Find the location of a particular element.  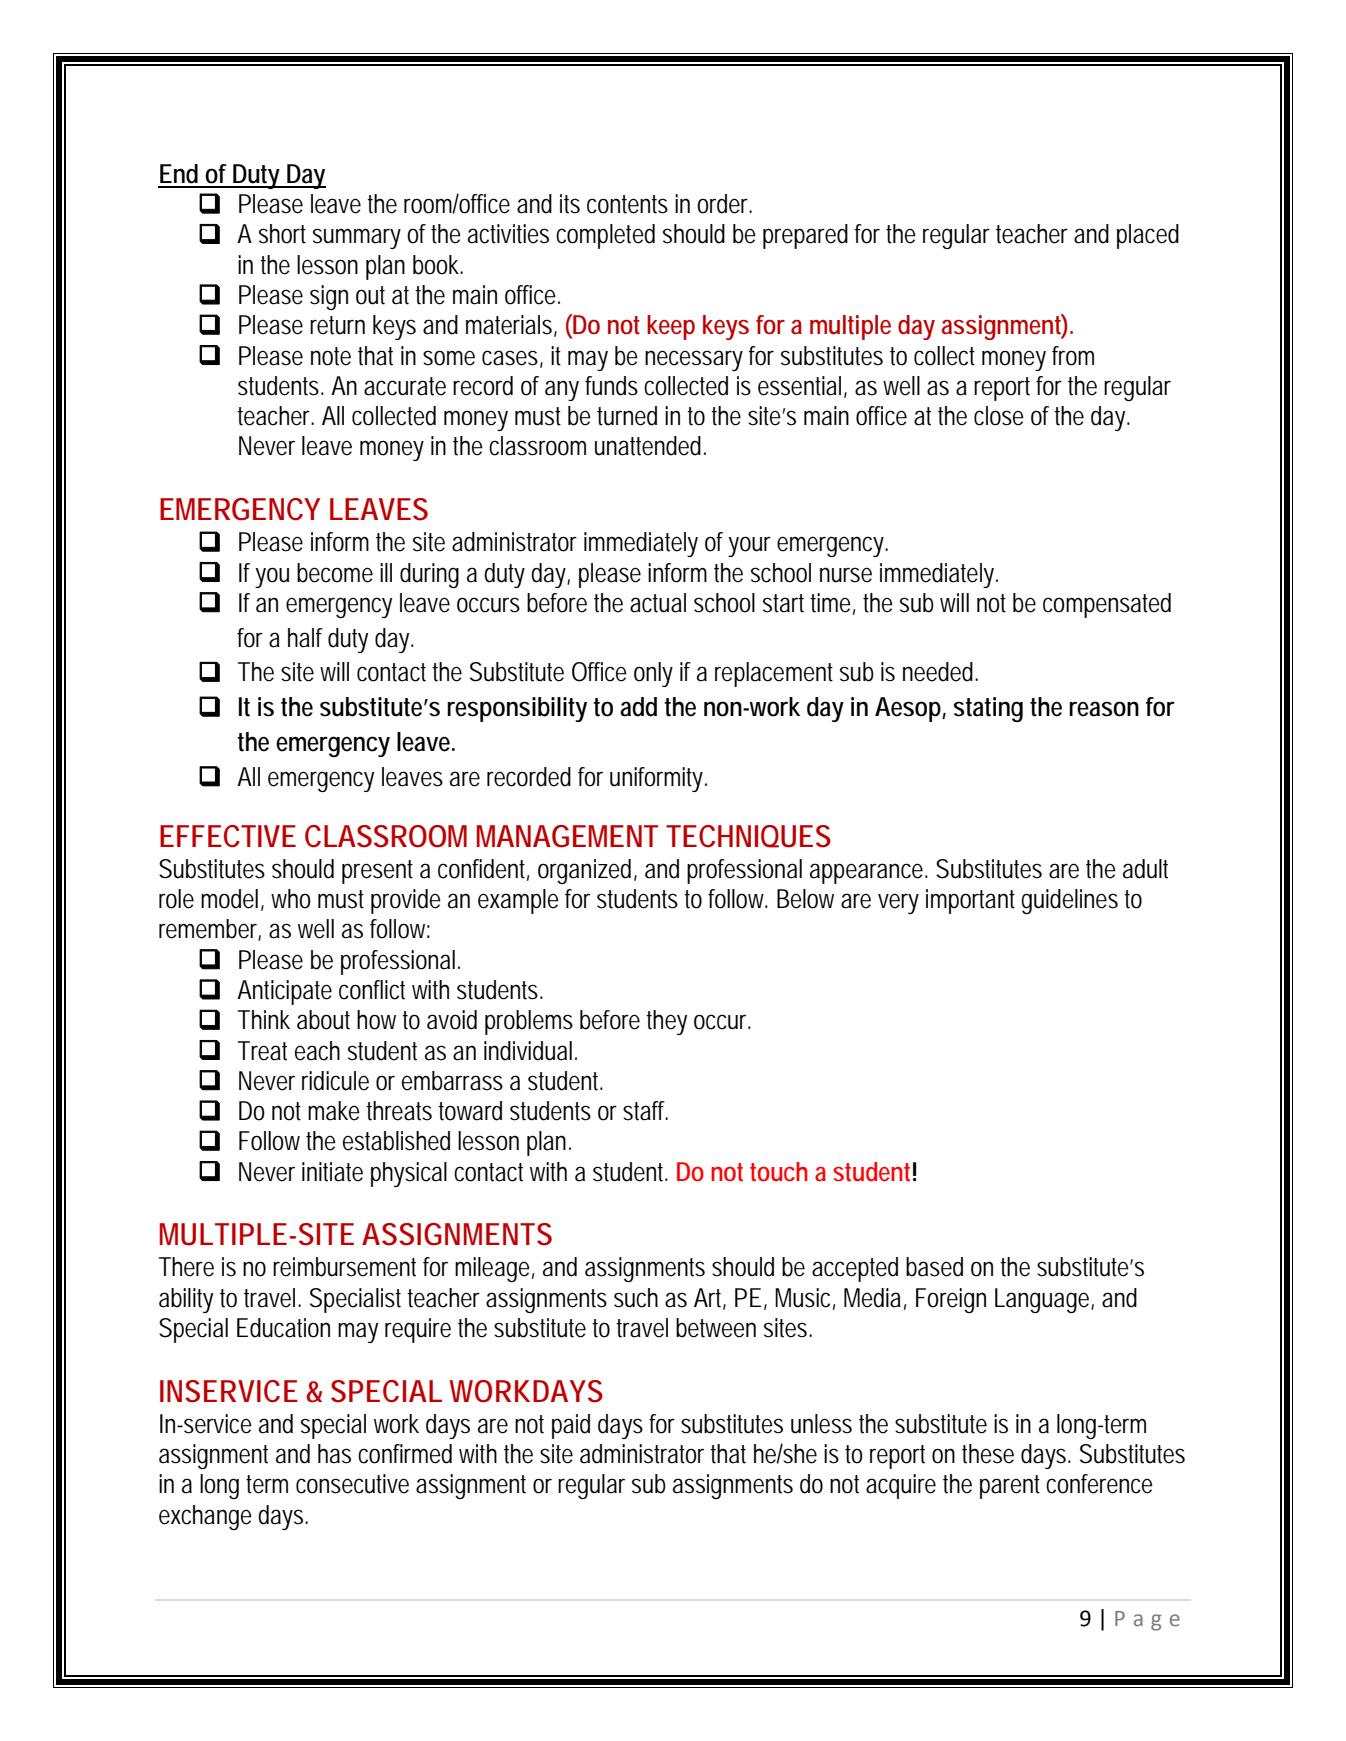

who is located at coordinates (291, 899).
